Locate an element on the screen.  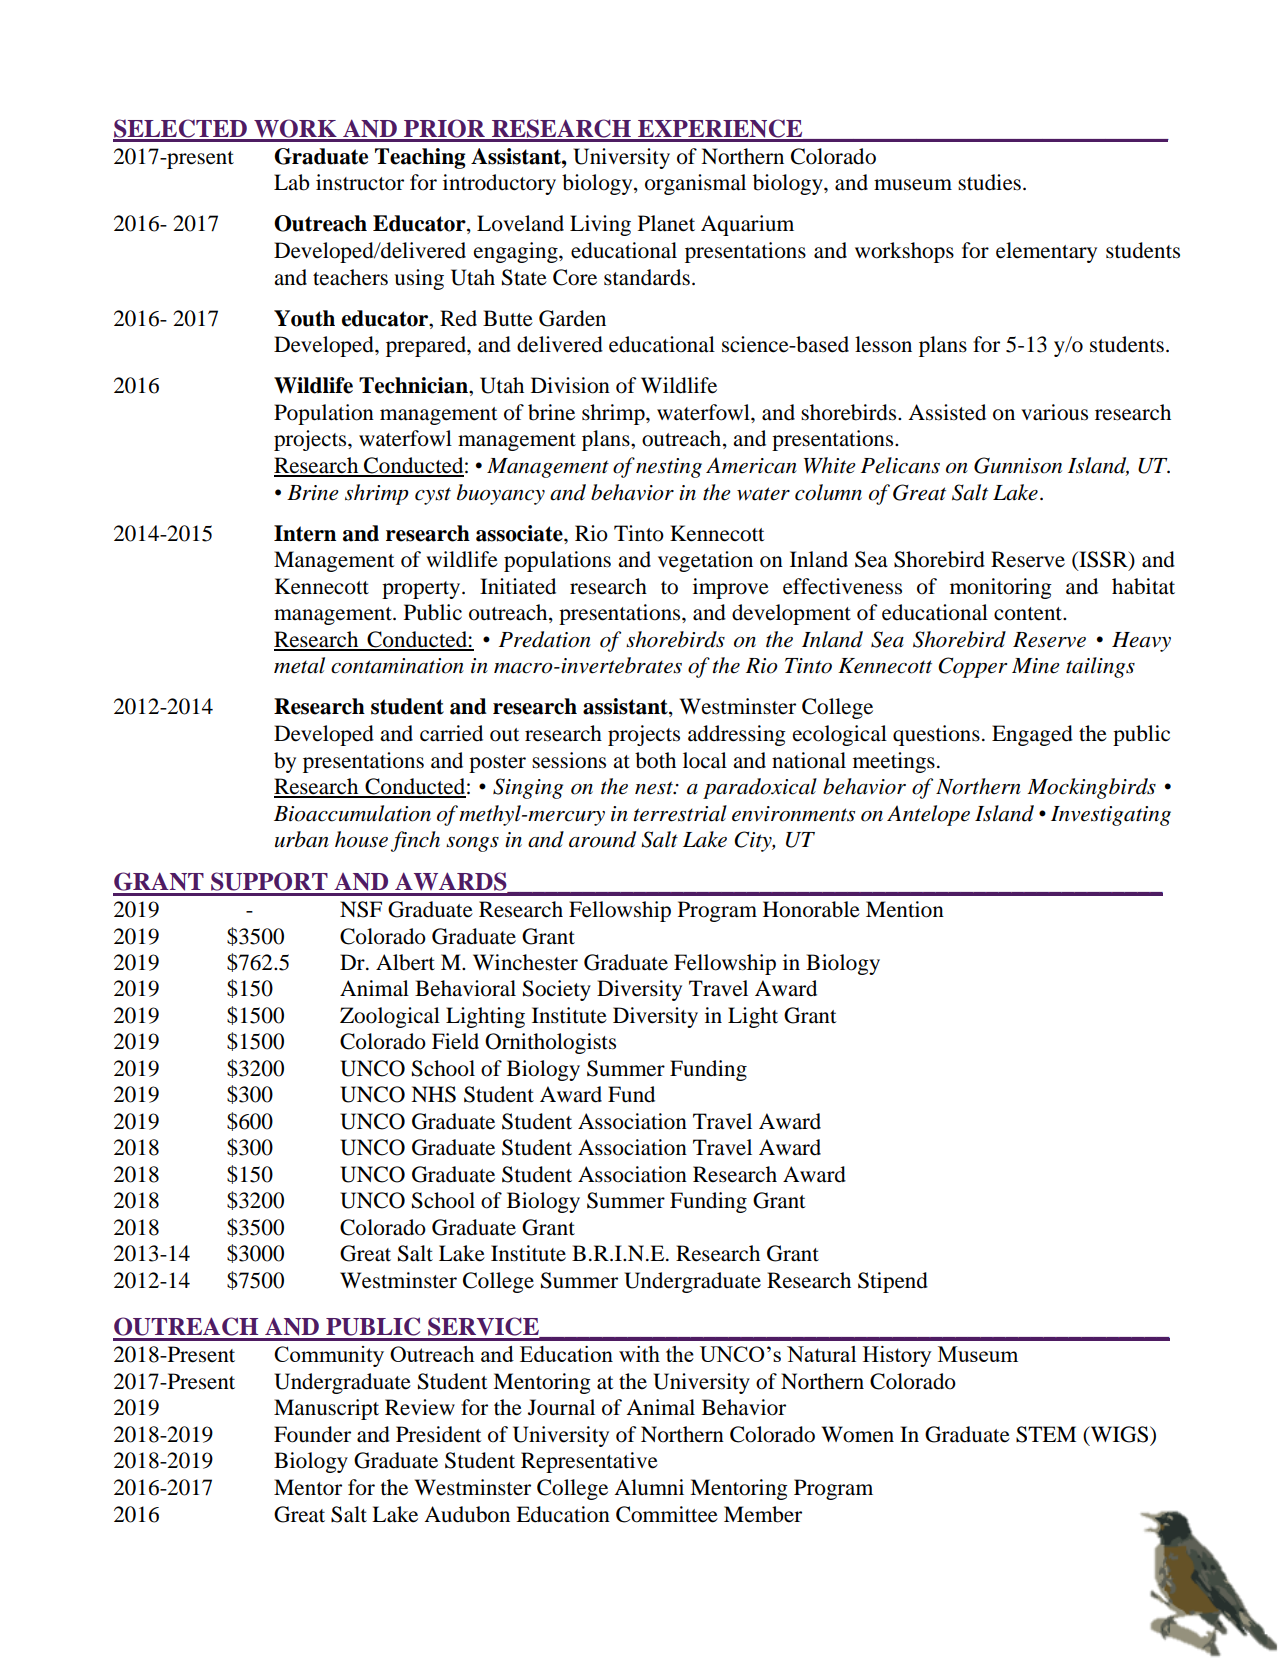
organismal is located at coordinates (695, 184).
